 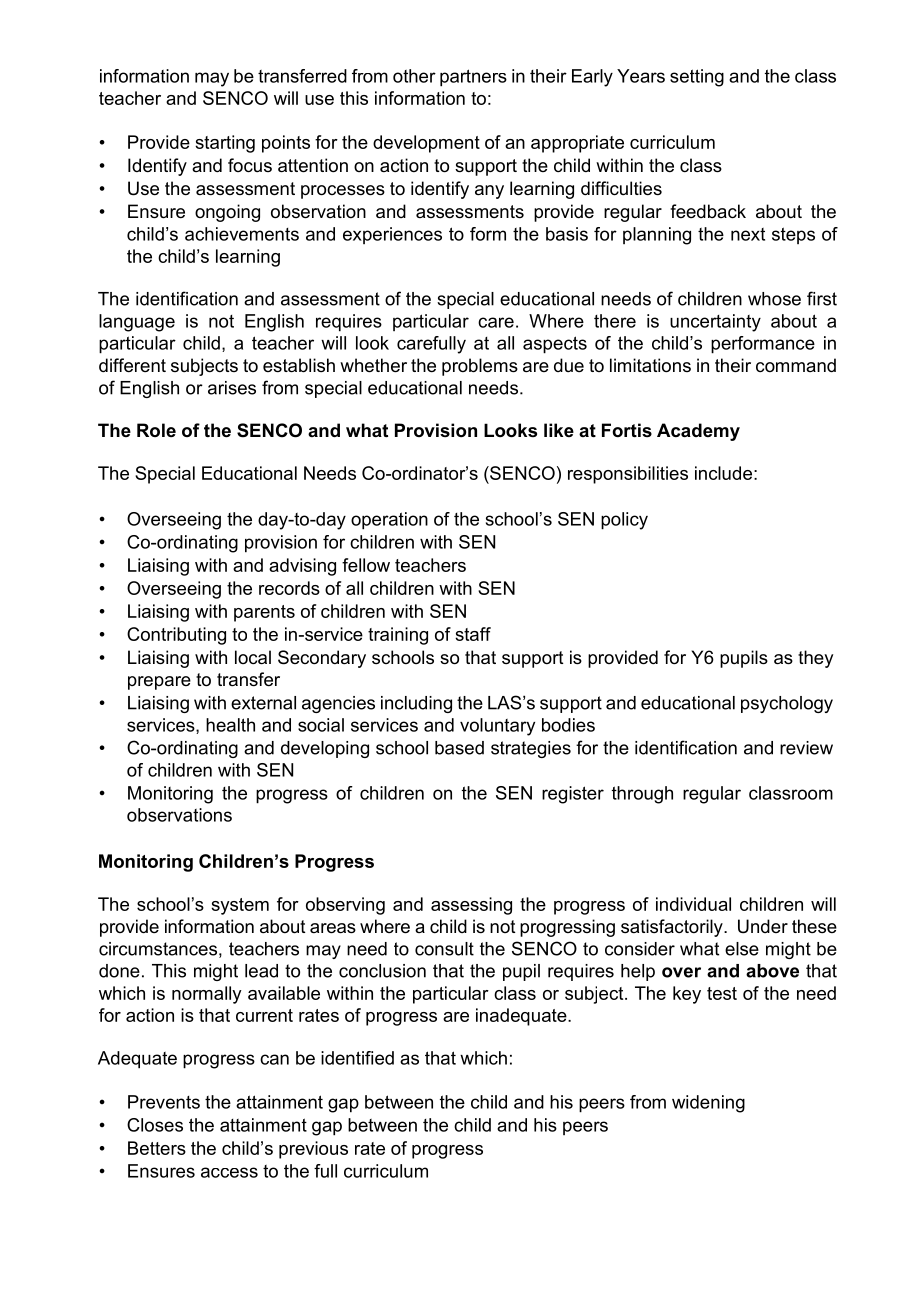 I want to click on Academy, so click(x=698, y=432).
